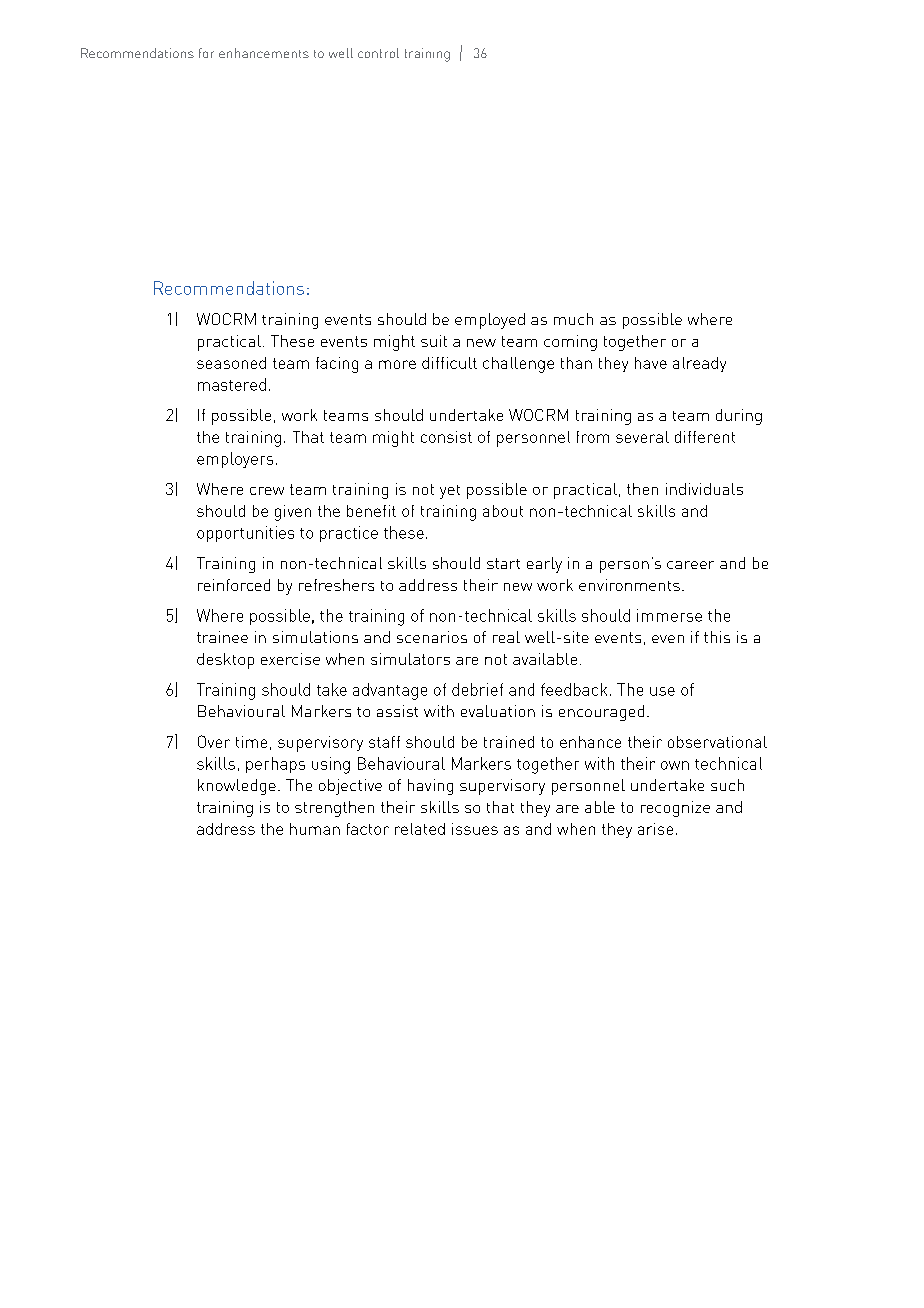 Image resolution: width=924 pixels, height=1308 pixels. I want to click on different, so click(705, 437).
